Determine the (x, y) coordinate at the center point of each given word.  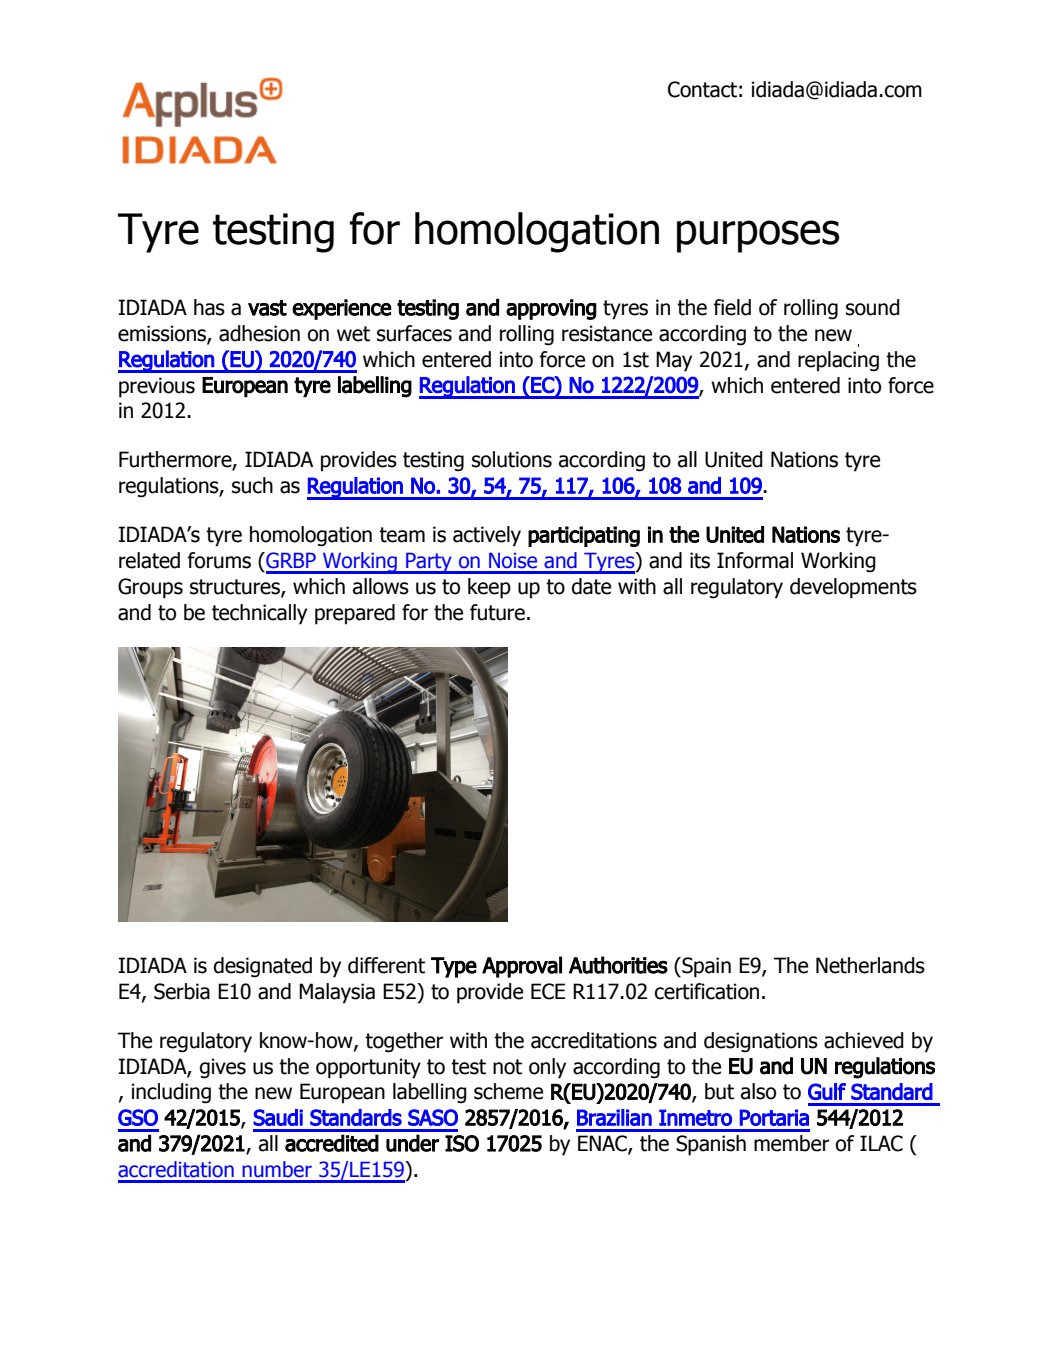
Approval (522, 967)
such (252, 485)
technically (259, 614)
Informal (755, 560)
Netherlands (870, 965)
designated (263, 967)
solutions (512, 459)
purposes (758, 236)
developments (853, 588)
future (497, 612)
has (209, 307)
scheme (508, 1091)
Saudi (278, 1117)
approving (551, 309)
